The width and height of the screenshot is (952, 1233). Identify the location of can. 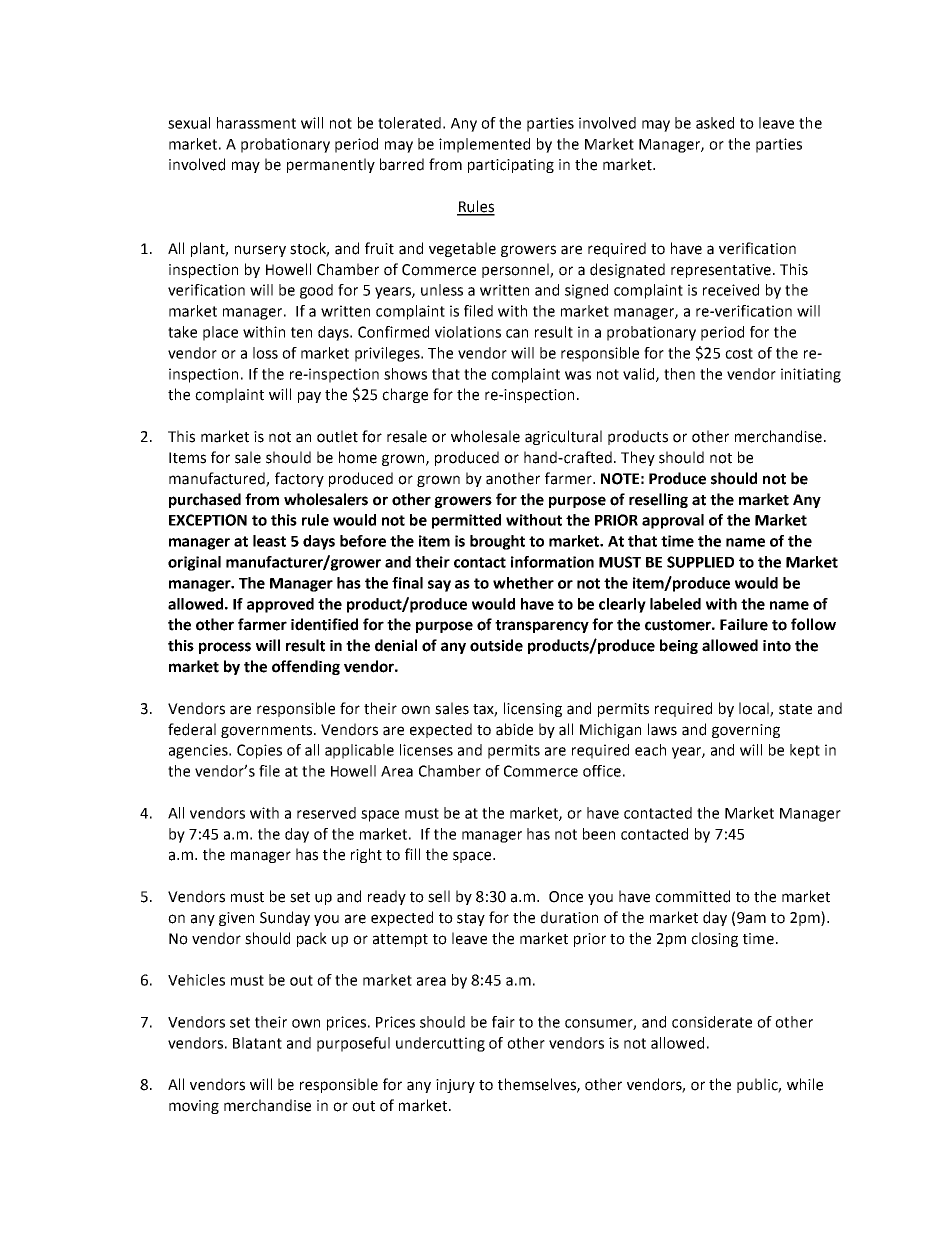
(517, 333).
